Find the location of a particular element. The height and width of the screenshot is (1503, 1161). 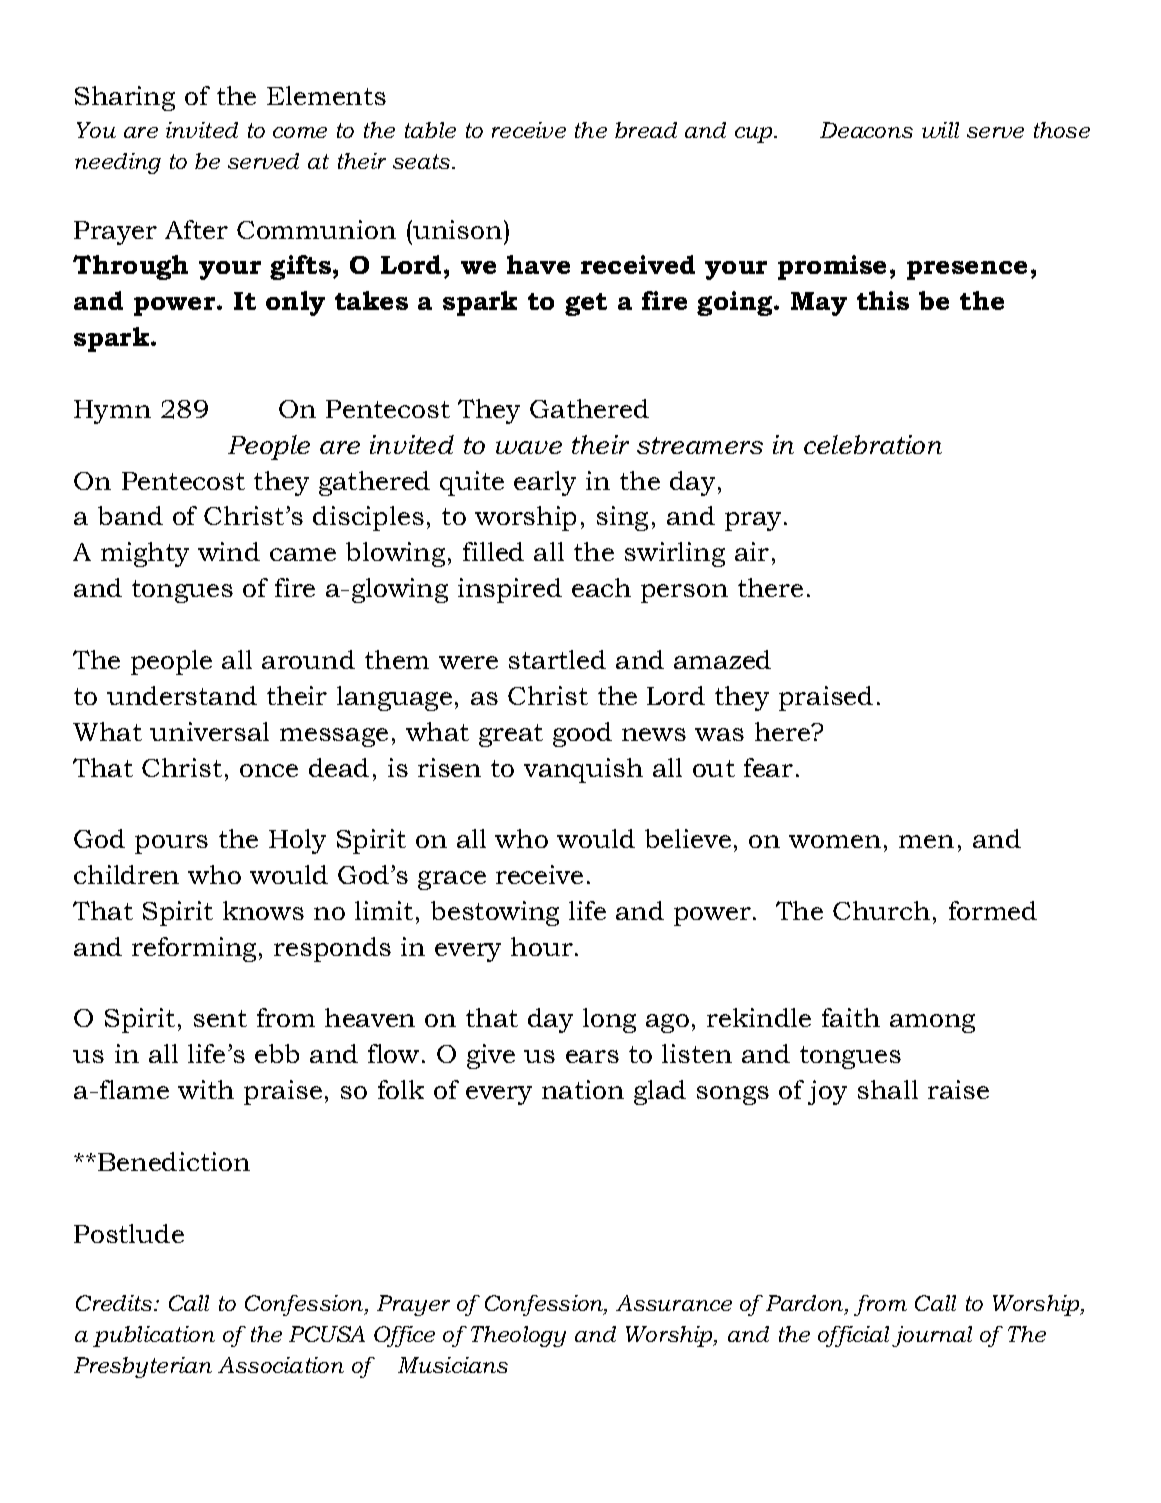

publication is located at coordinates (154, 1336).
